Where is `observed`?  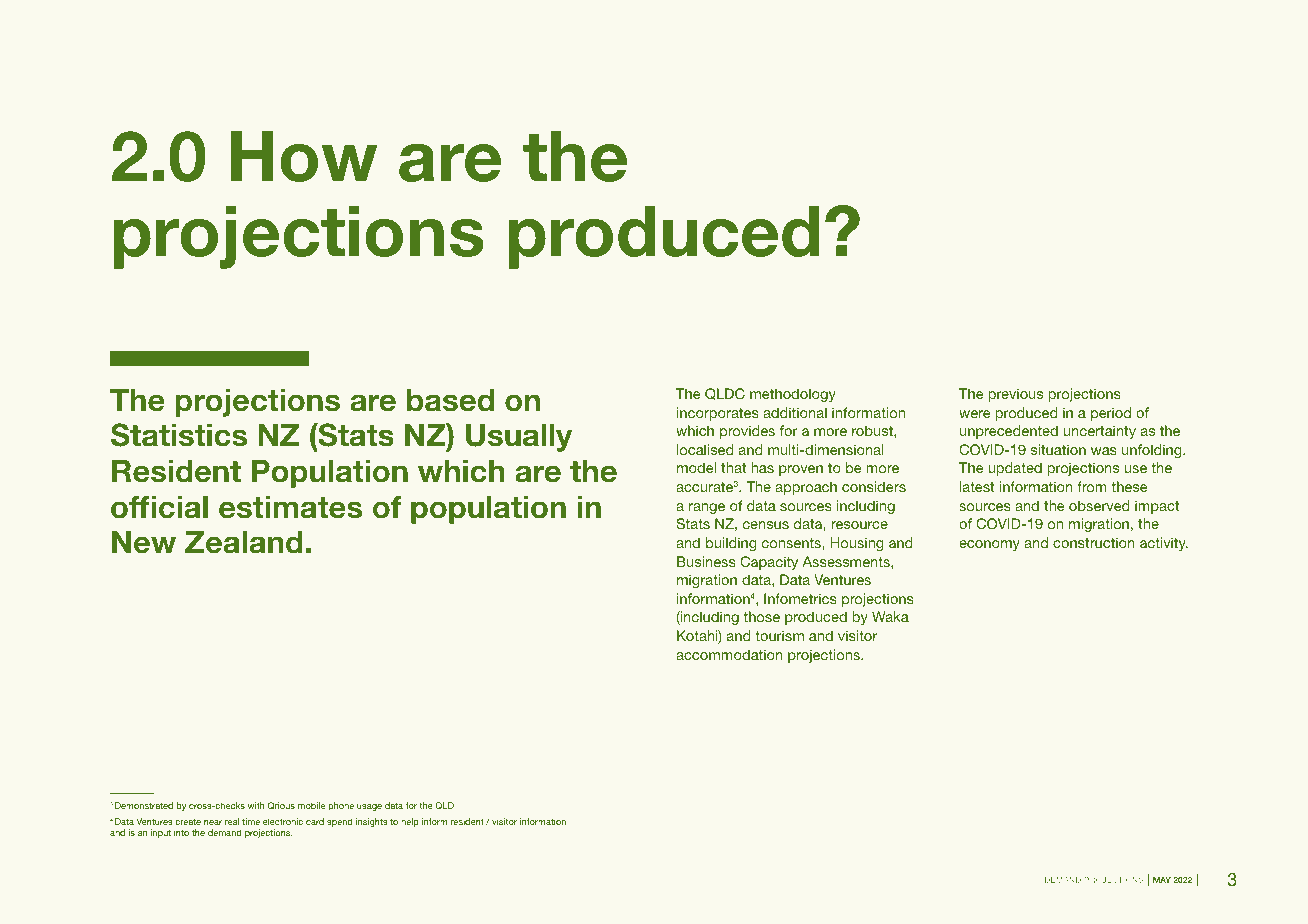 observed is located at coordinates (1099, 505).
